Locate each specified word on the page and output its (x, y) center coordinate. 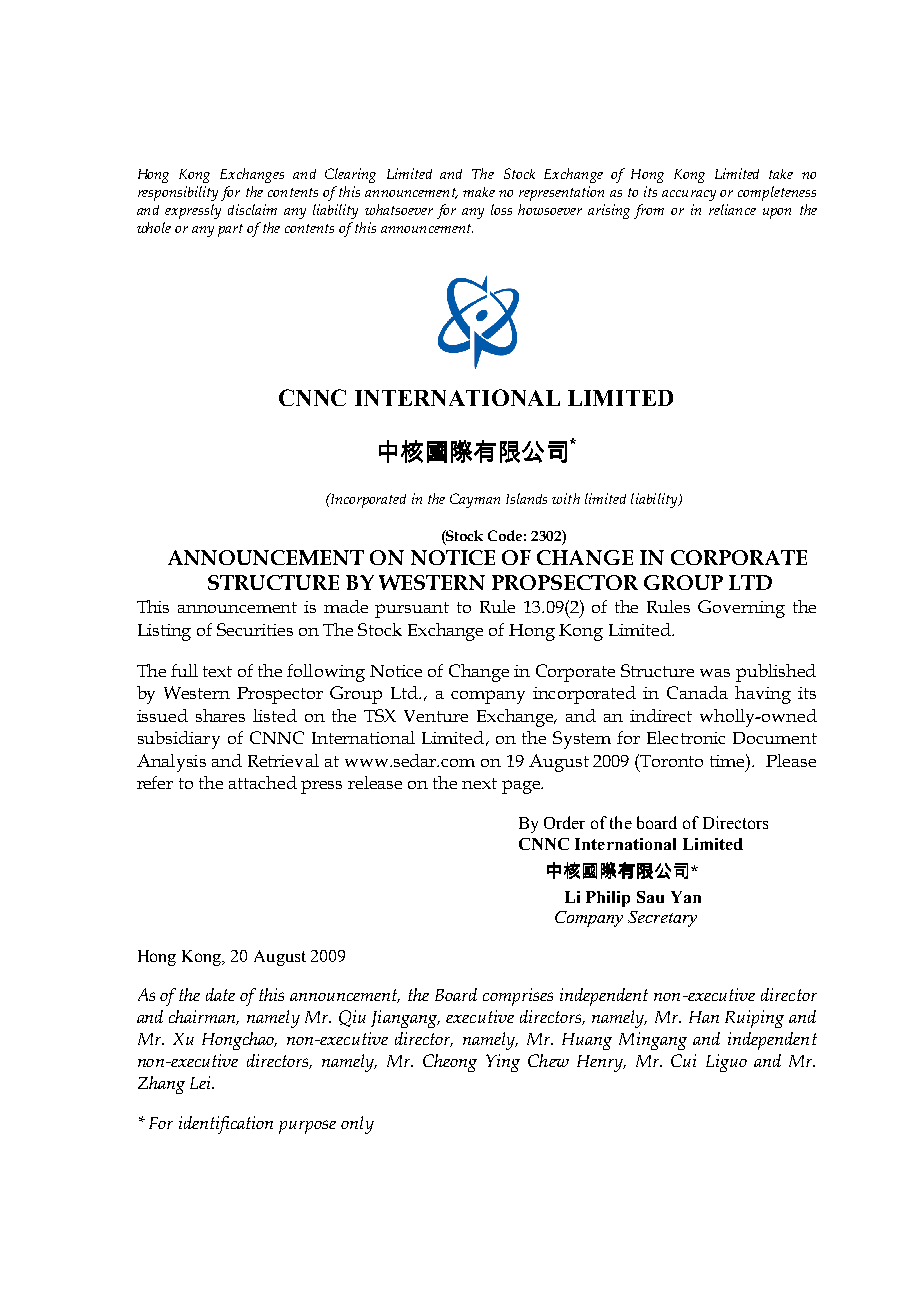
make (479, 192)
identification (226, 1125)
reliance (732, 209)
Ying (503, 1063)
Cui (683, 1060)
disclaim (252, 209)
